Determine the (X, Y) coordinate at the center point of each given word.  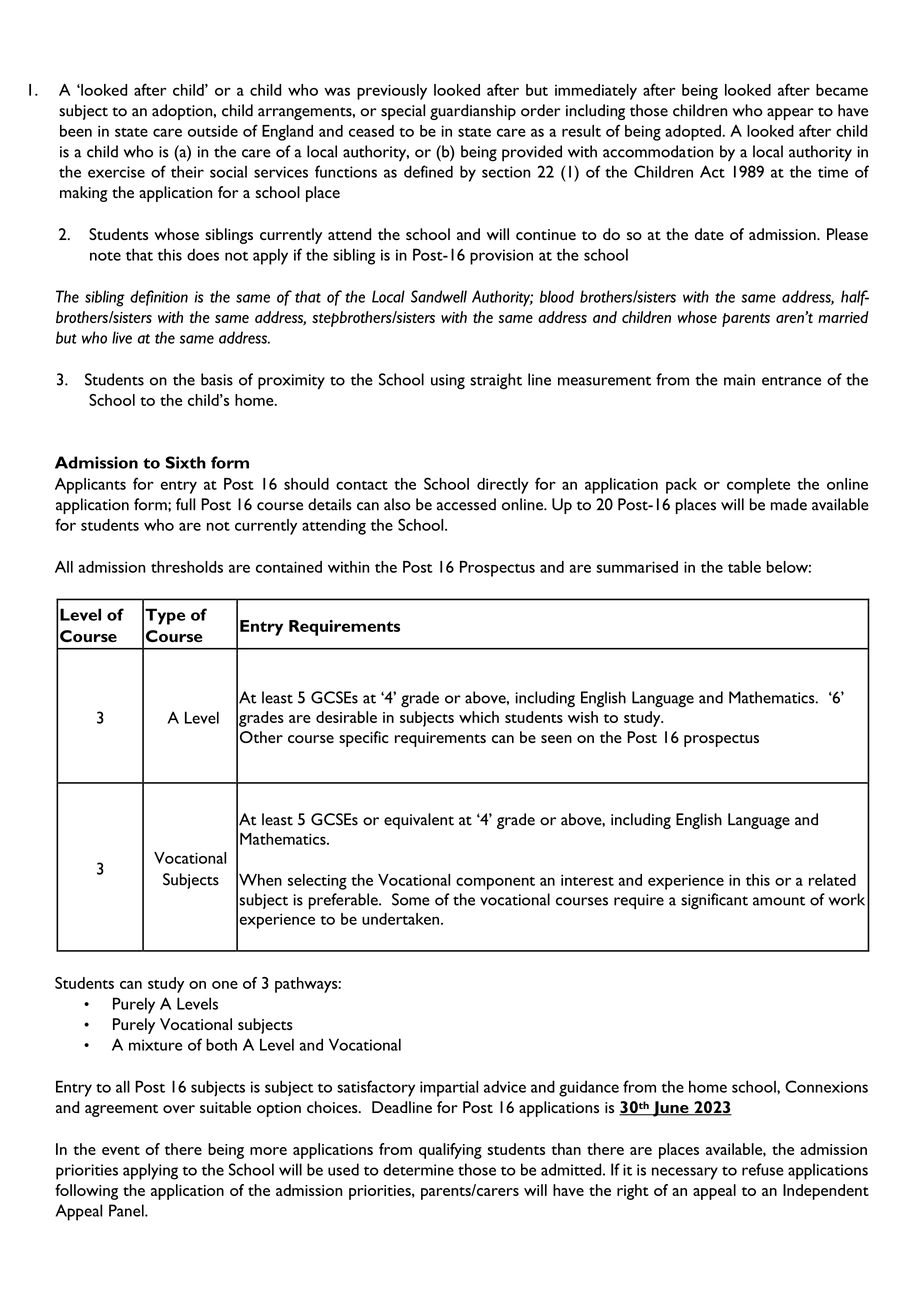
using (448, 382)
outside (213, 131)
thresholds (187, 567)
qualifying (450, 1151)
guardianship (473, 112)
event (121, 1150)
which (479, 717)
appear (790, 114)
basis (217, 379)
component (495, 883)
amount (779, 901)
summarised (637, 567)
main (739, 380)
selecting (317, 882)
